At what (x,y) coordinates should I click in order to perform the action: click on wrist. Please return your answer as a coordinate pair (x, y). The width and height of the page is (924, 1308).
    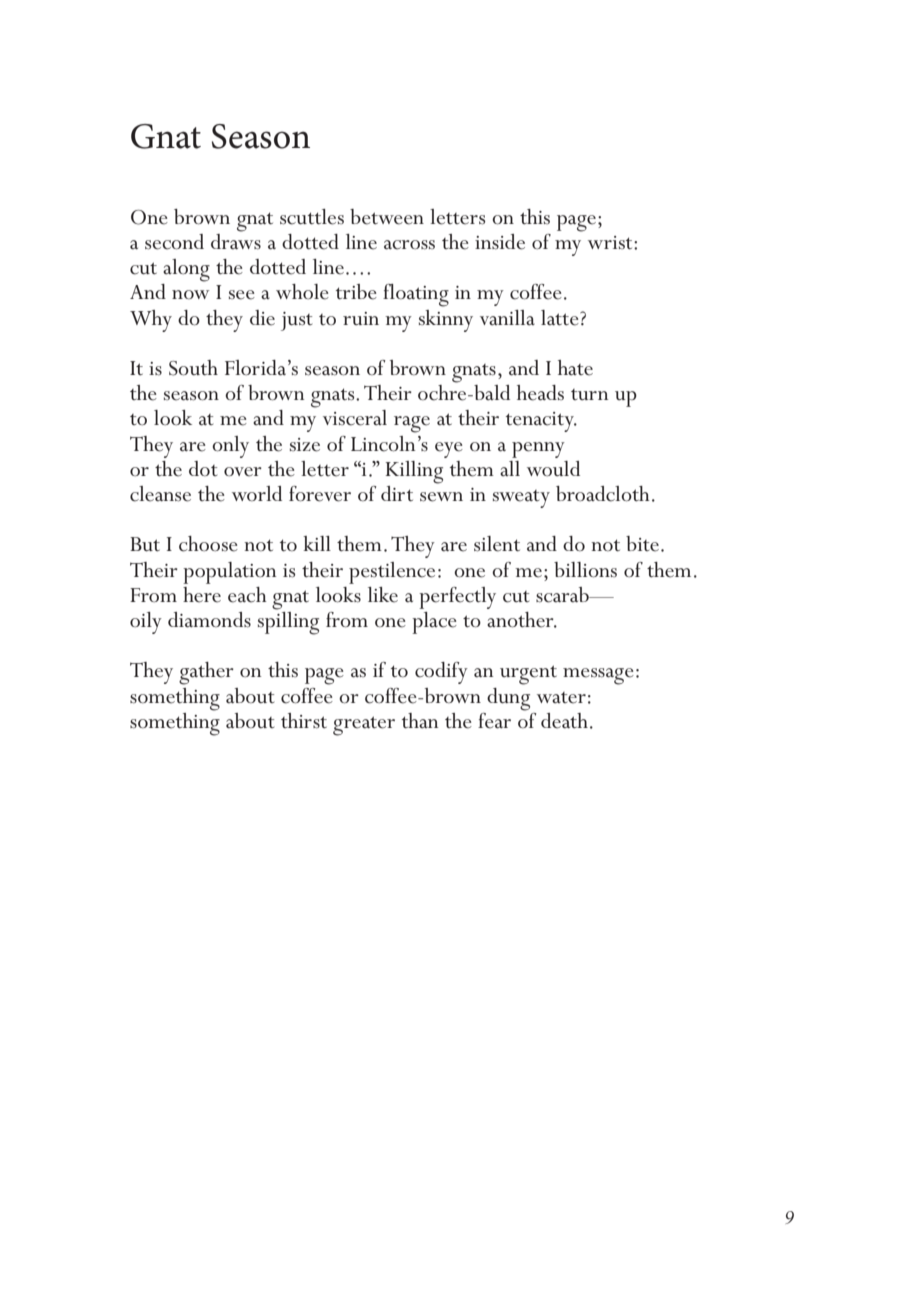
    Looking at the image, I should click on (611, 242).
